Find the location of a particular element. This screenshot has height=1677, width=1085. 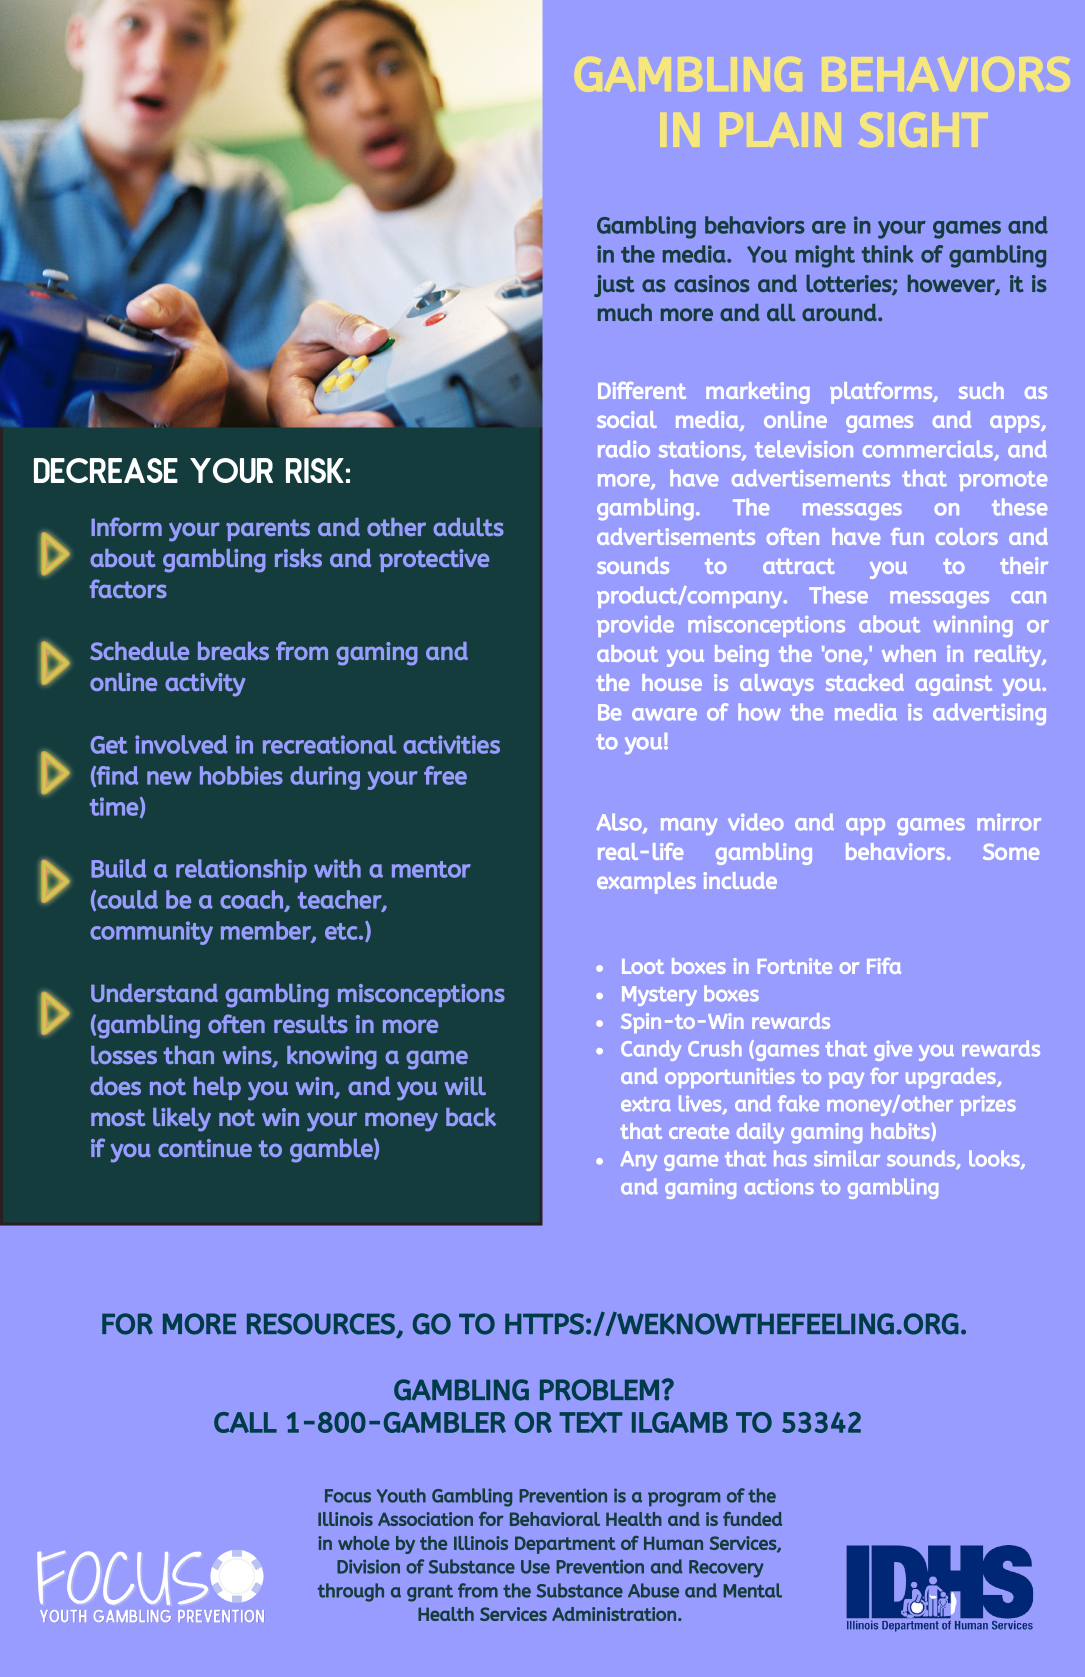

through is located at coordinates (351, 1592).
